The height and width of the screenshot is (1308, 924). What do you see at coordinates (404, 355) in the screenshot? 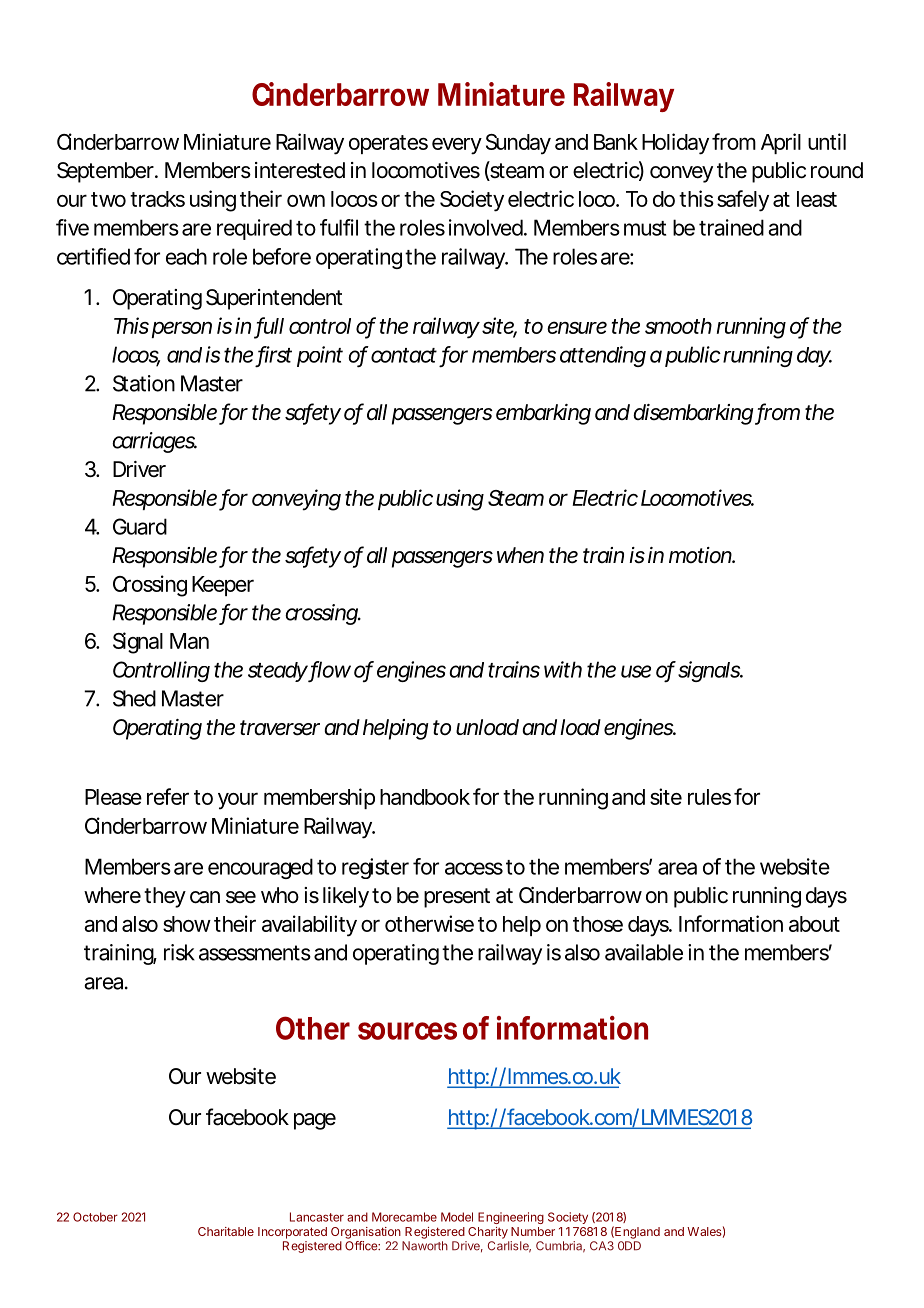
I see `contact` at bounding box center [404, 355].
